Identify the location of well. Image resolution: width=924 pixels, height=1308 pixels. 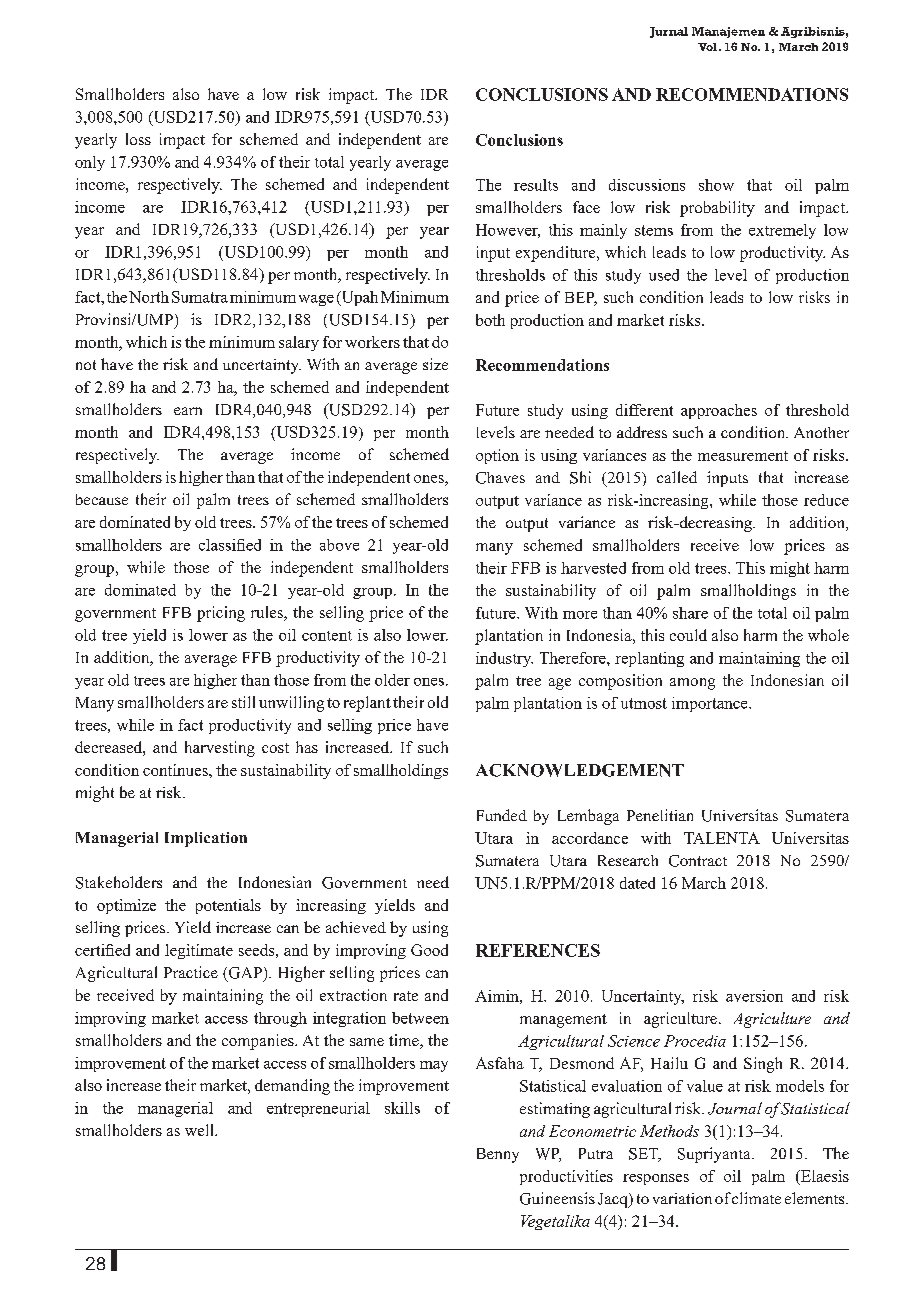
(200, 1130).
